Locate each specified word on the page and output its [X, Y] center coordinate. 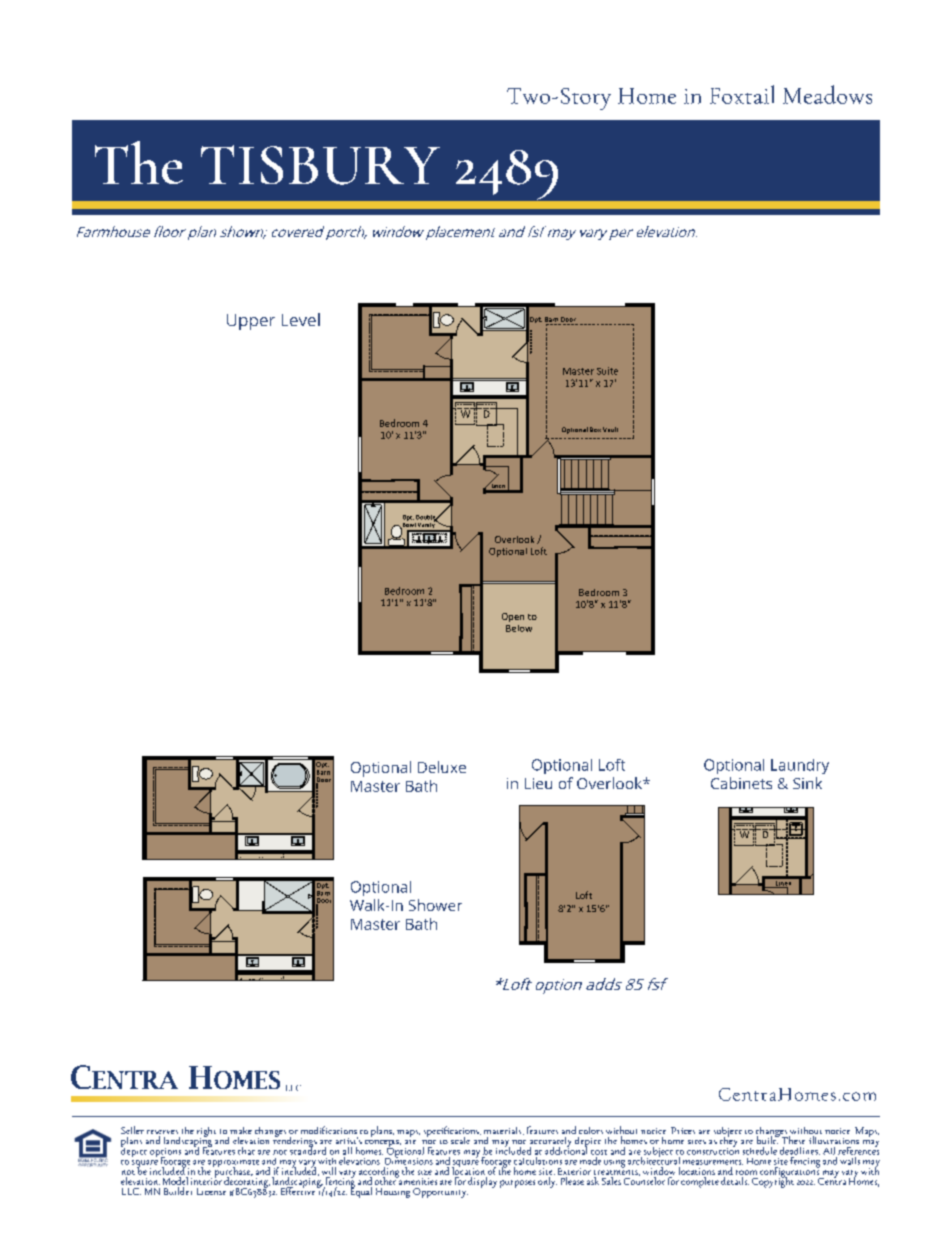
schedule [760, 1151]
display [482, 1181]
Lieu [538, 783]
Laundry [800, 766]
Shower [435, 905]
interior [206, 1180]
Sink [807, 783]
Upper [251, 322]
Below [519, 628]
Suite [607, 371]
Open [513, 617]
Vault [610, 429]
